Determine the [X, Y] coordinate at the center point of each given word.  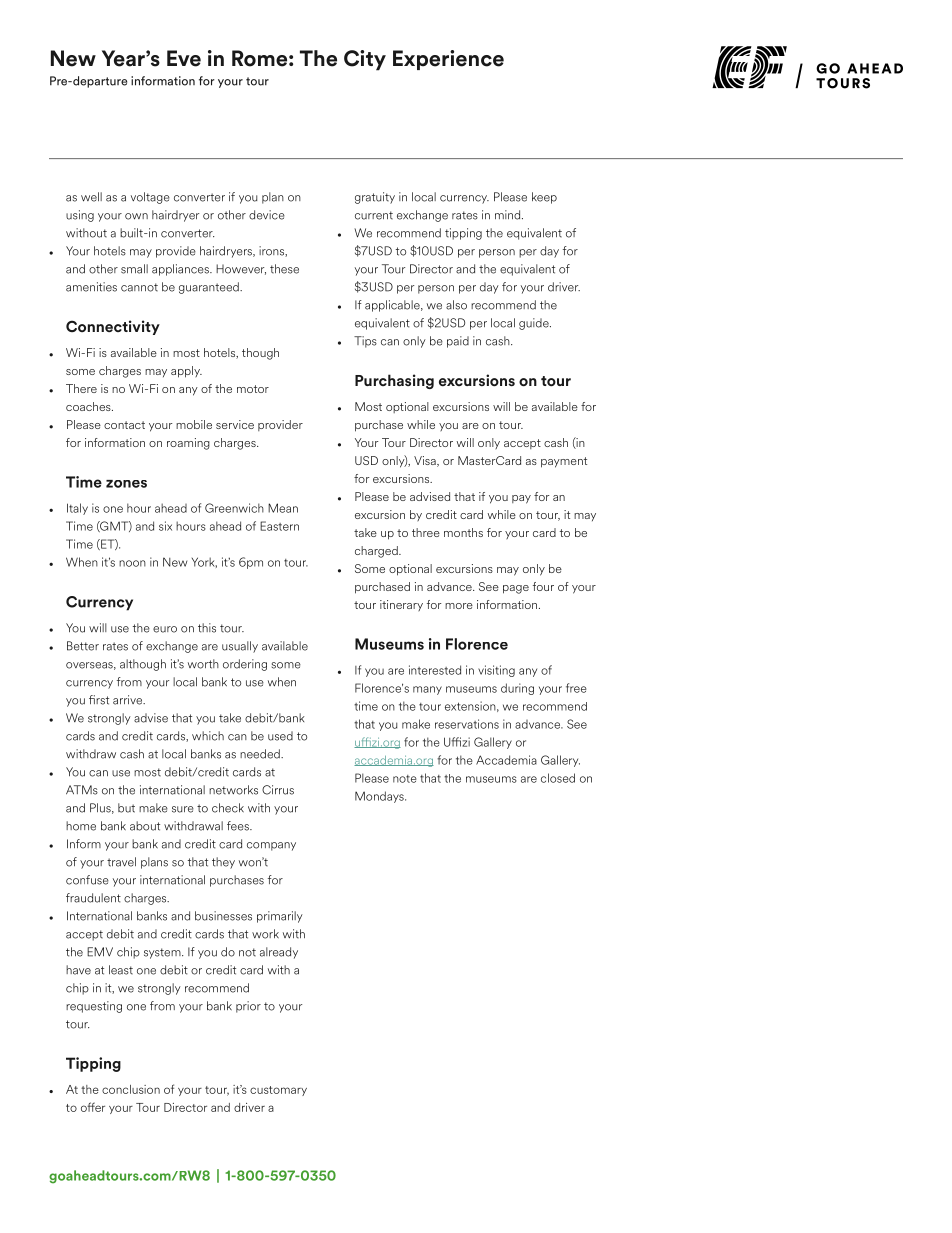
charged [377, 552]
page [516, 589]
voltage [150, 198]
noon [132, 563]
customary [278, 1091]
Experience [448, 60]
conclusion [131, 1089]
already [279, 953]
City [365, 60]
